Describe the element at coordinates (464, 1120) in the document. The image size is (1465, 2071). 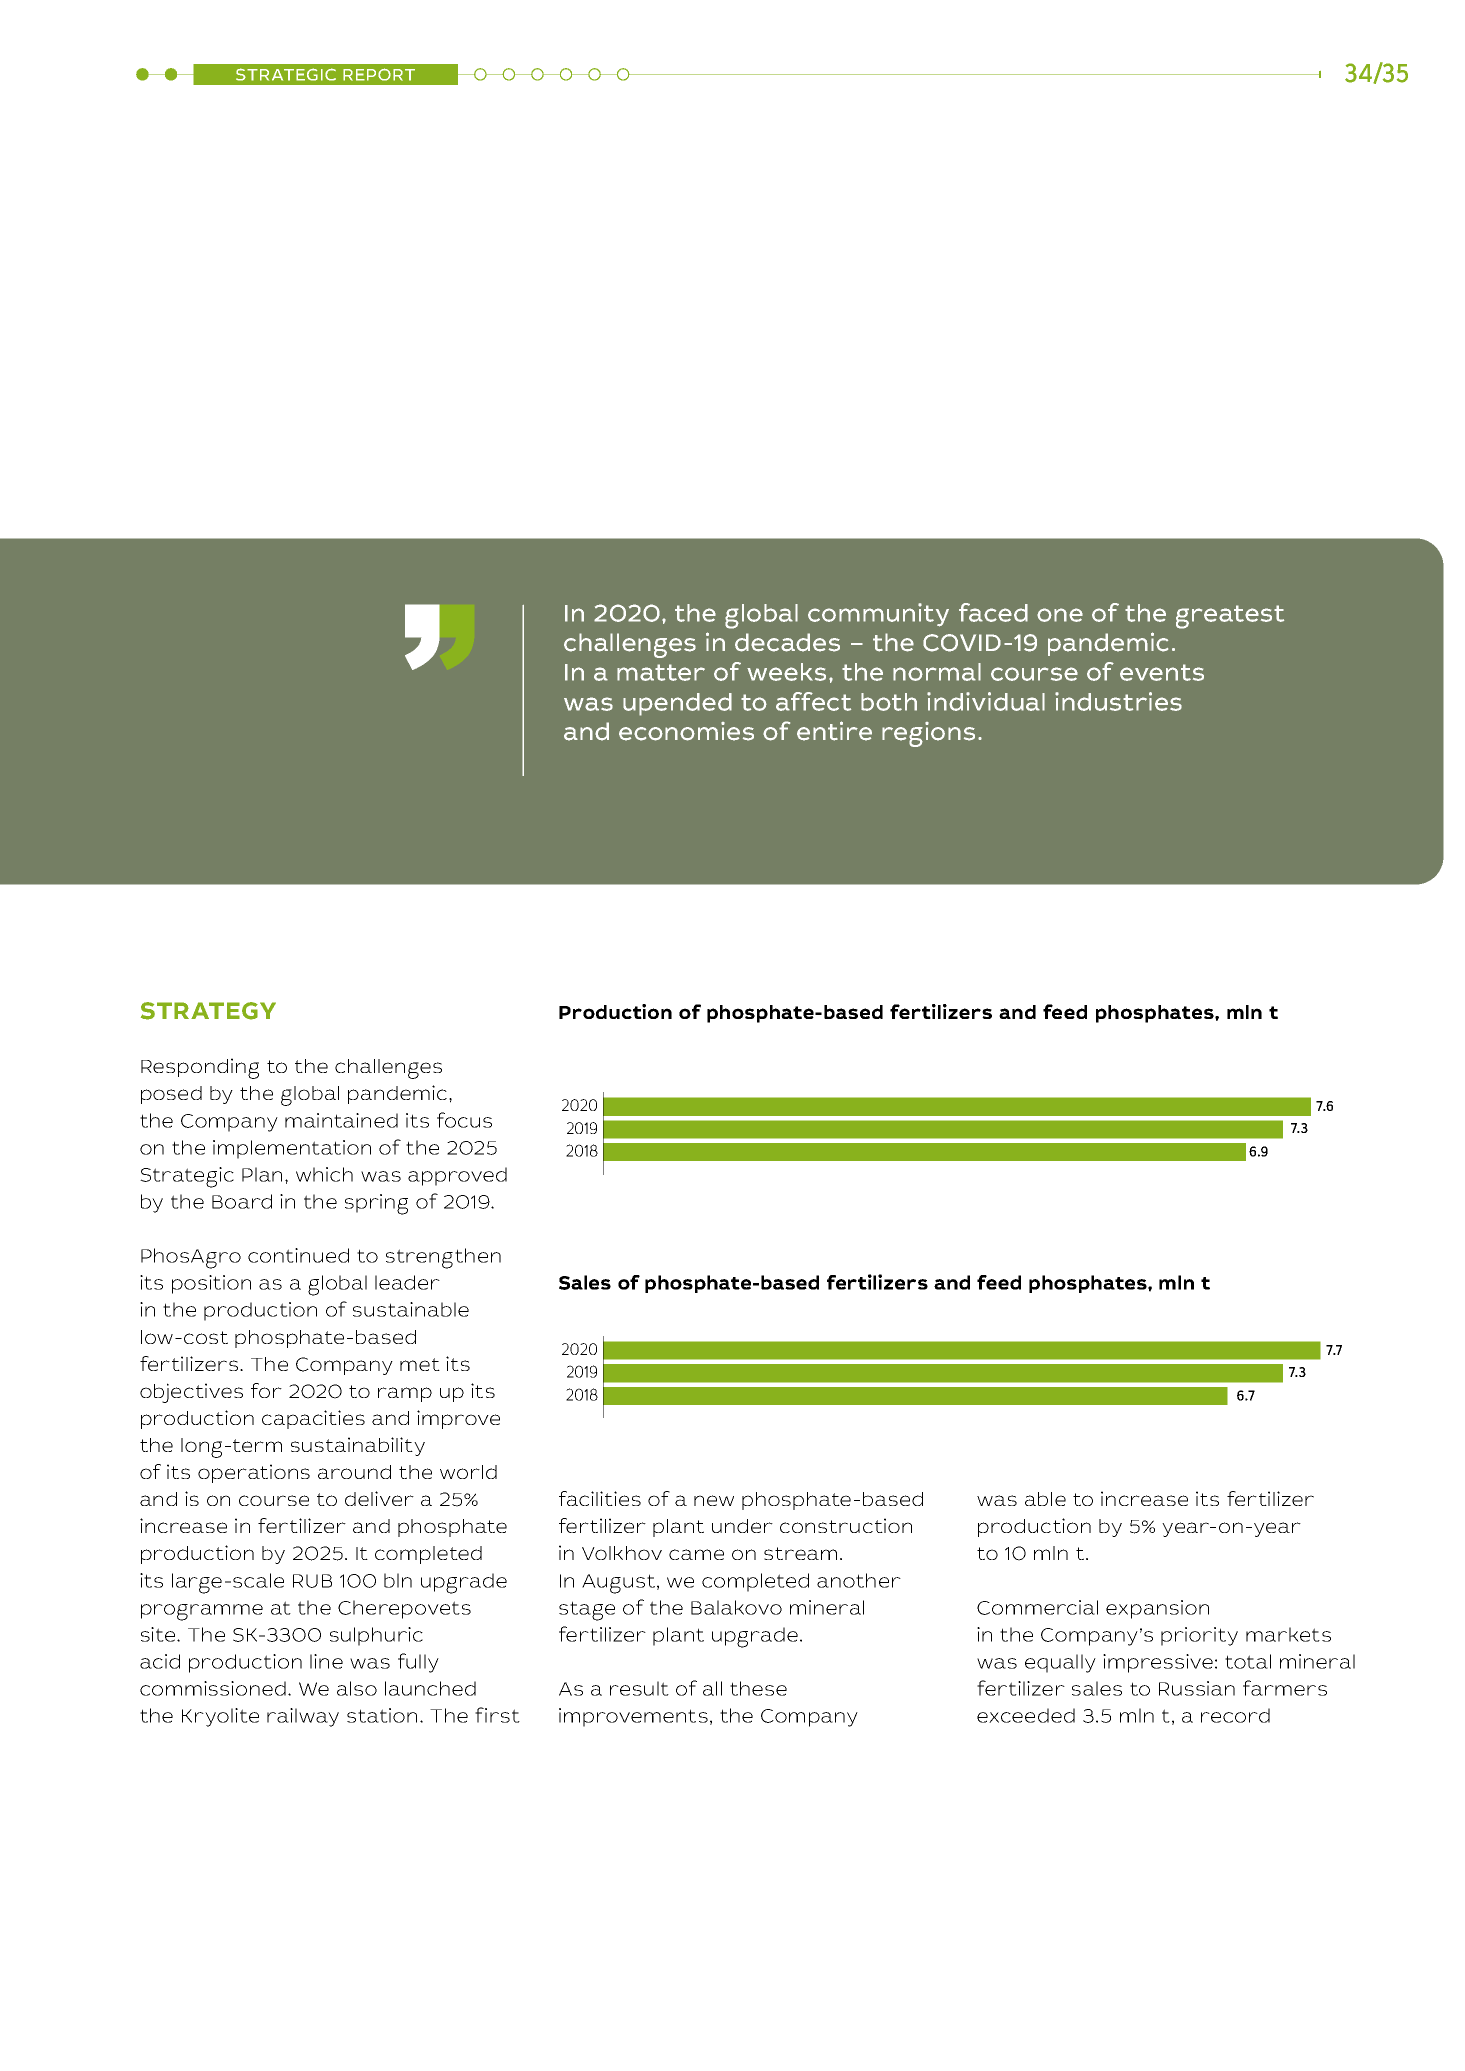
I see `focus` at that location.
